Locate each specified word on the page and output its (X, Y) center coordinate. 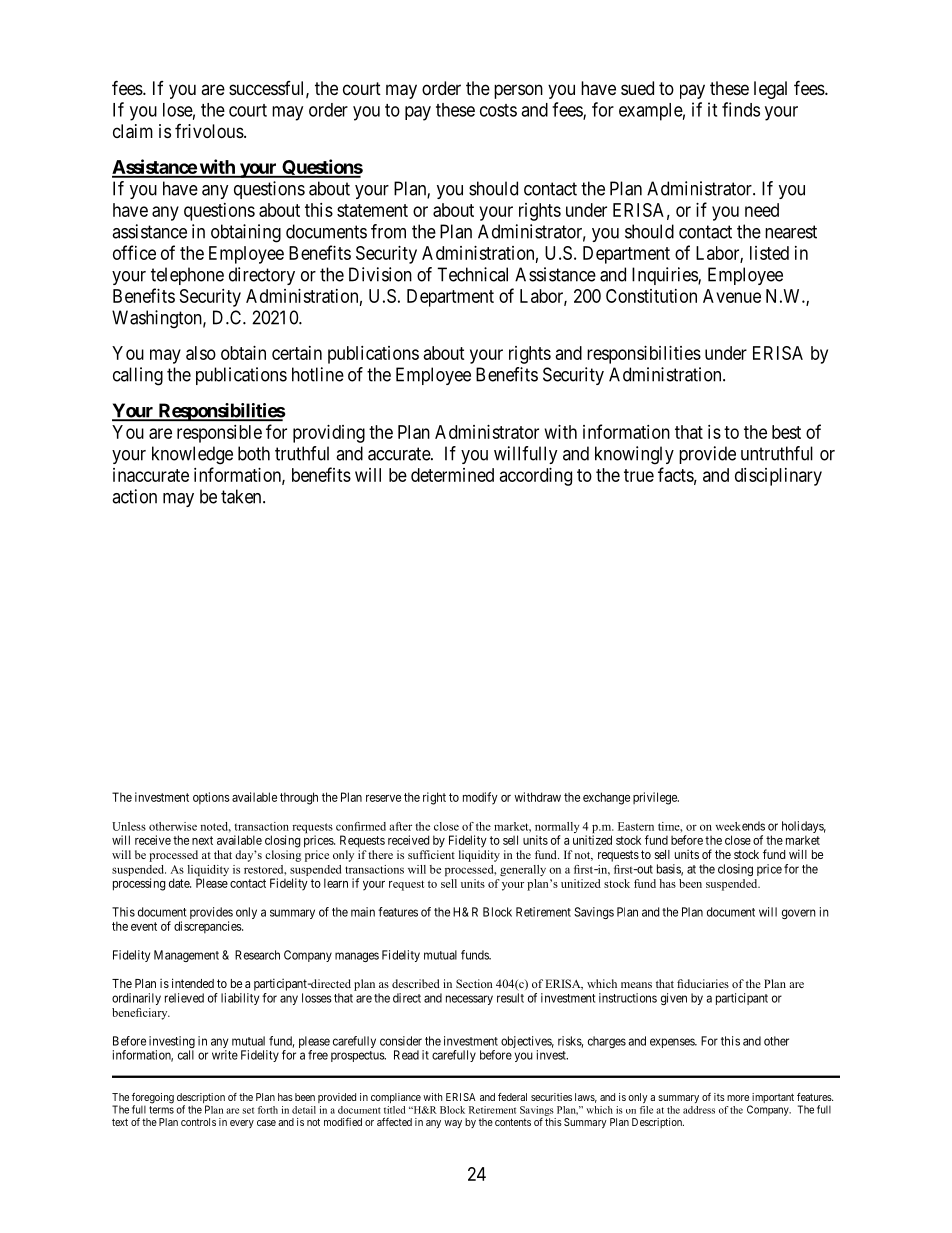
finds (741, 109)
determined (452, 475)
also (201, 353)
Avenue (732, 296)
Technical (472, 274)
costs (498, 110)
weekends (740, 826)
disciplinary (778, 477)
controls (198, 1122)
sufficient (431, 854)
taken (242, 496)
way (453, 1124)
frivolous (209, 131)
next (202, 840)
